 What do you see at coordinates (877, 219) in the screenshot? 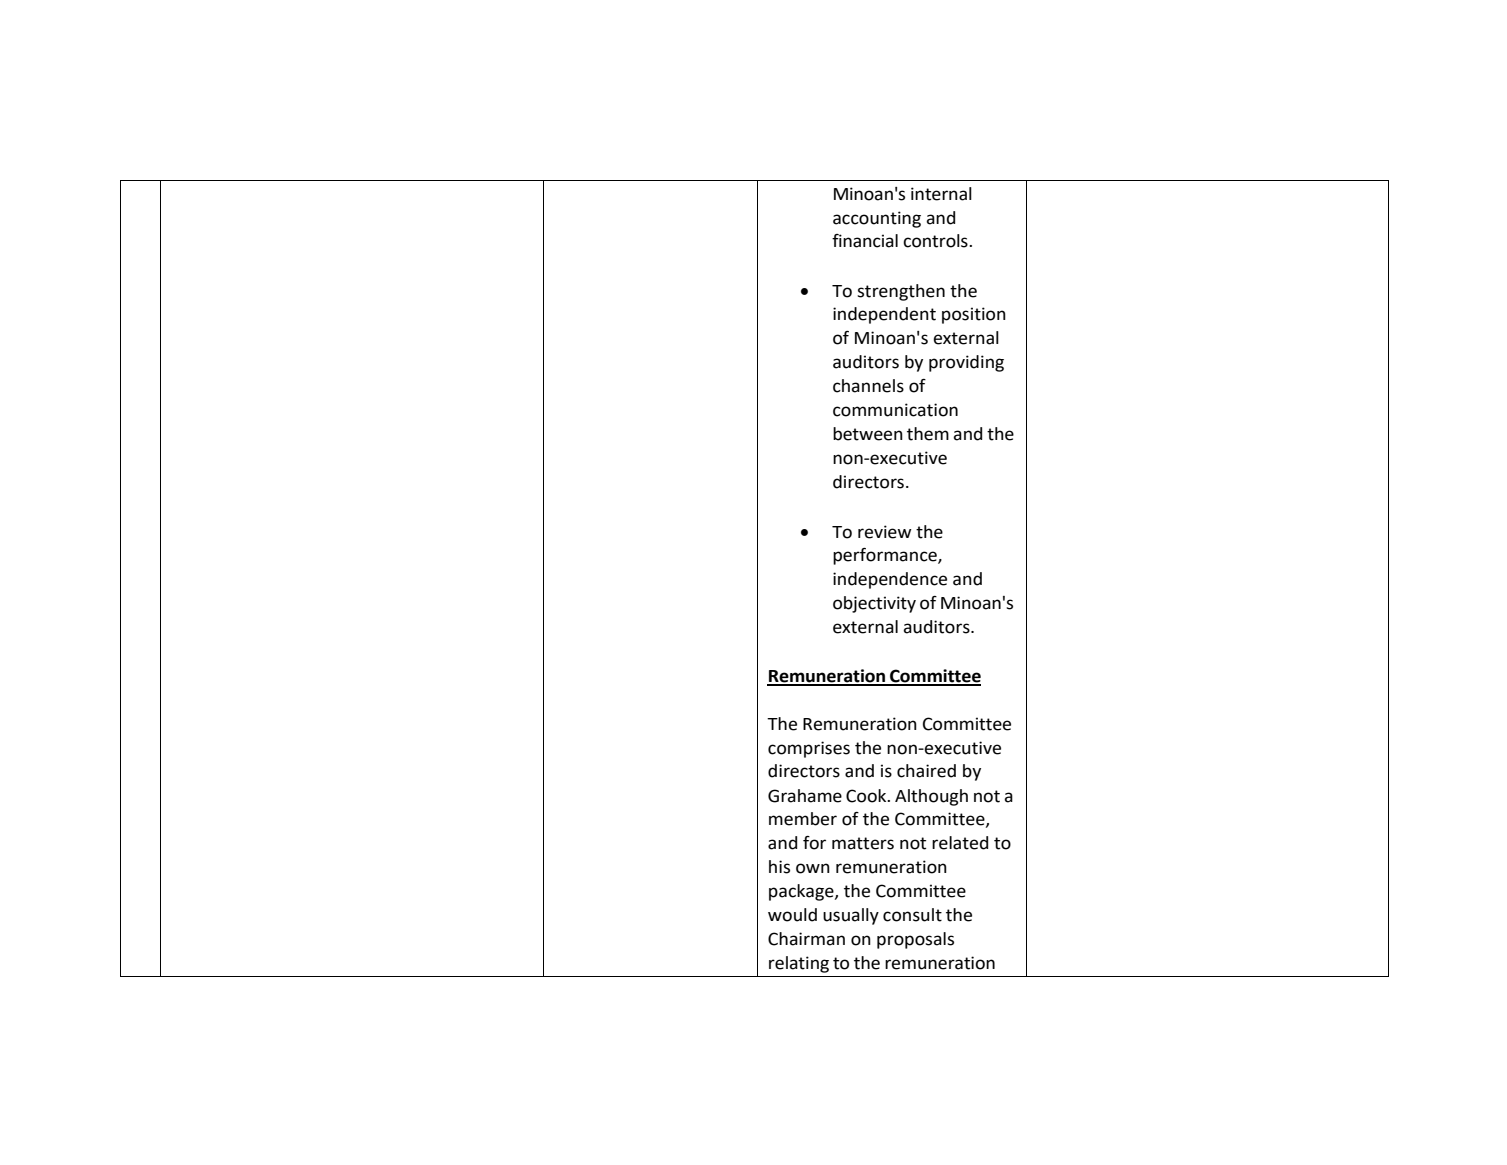
I see `accounting` at bounding box center [877, 219].
